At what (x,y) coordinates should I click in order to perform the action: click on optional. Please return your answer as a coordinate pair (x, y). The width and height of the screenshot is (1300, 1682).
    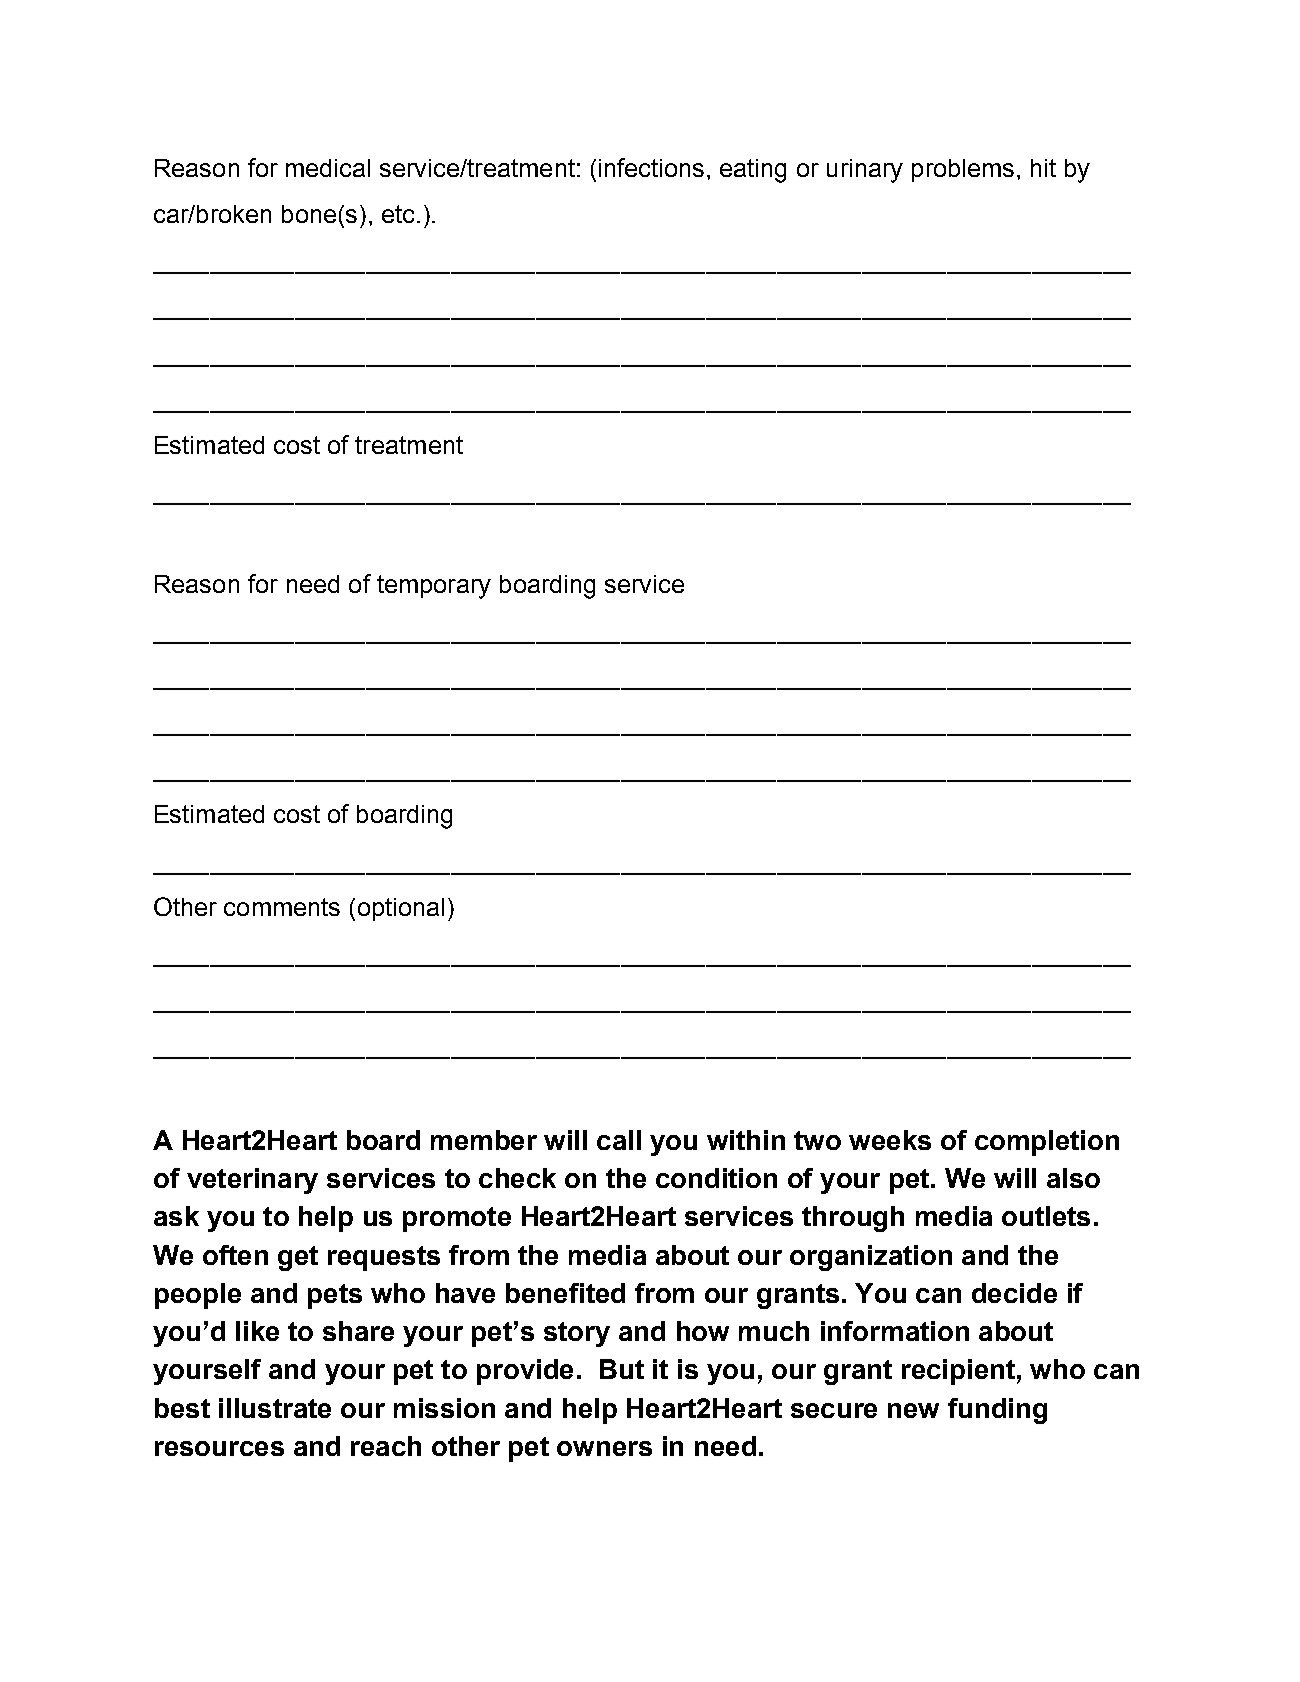
    Looking at the image, I should click on (401, 909).
